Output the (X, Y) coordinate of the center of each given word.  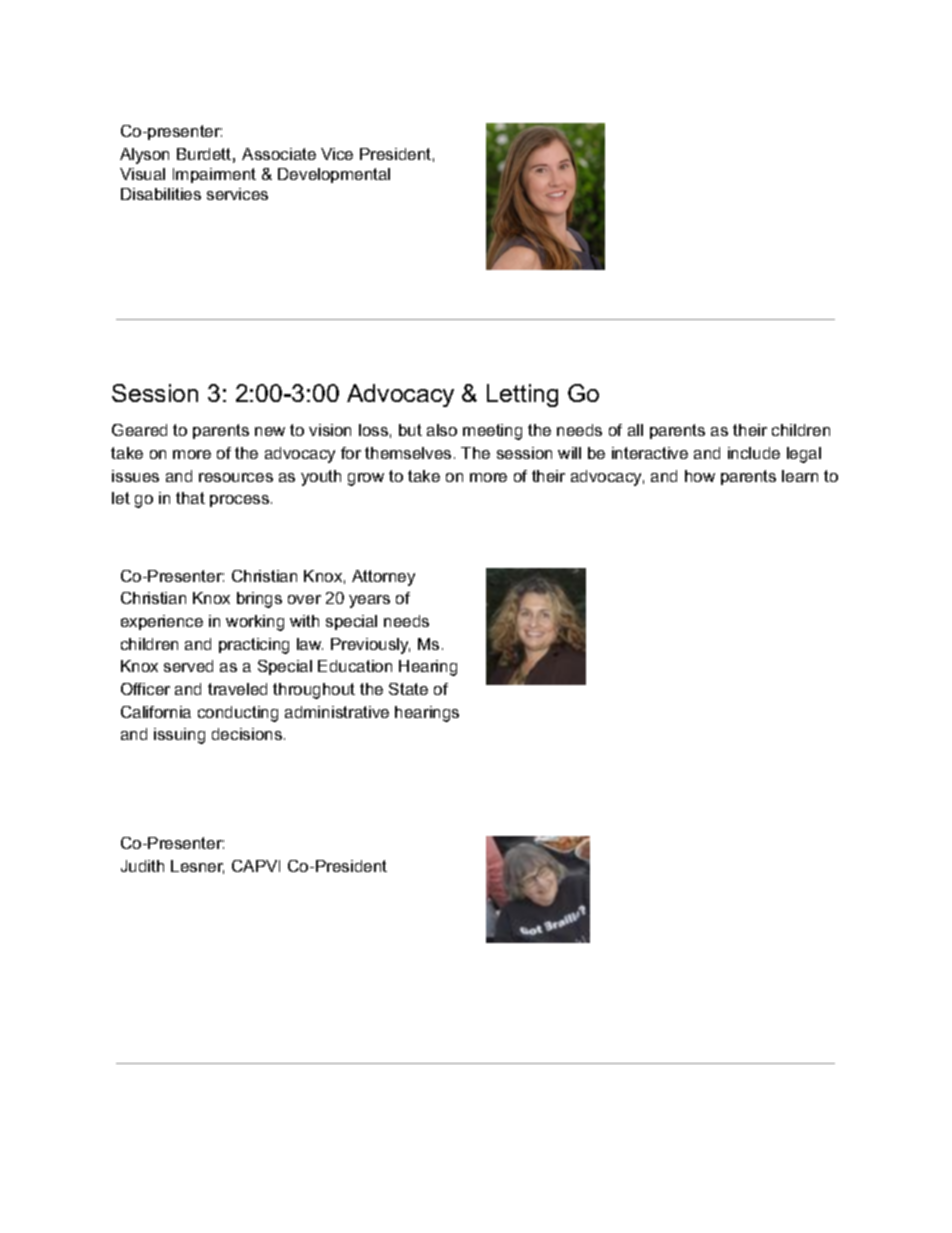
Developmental (334, 175)
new (270, 431)
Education (355, 666)
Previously (370, 646)
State (408, 689)
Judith (142, 866)
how (700, 476)
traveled (237, 689)
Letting (522, 395)
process (241, 501)
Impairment (214, 175)
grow (366, 479)
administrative (337, 712)
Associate (279, 154)
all (635, 430)
